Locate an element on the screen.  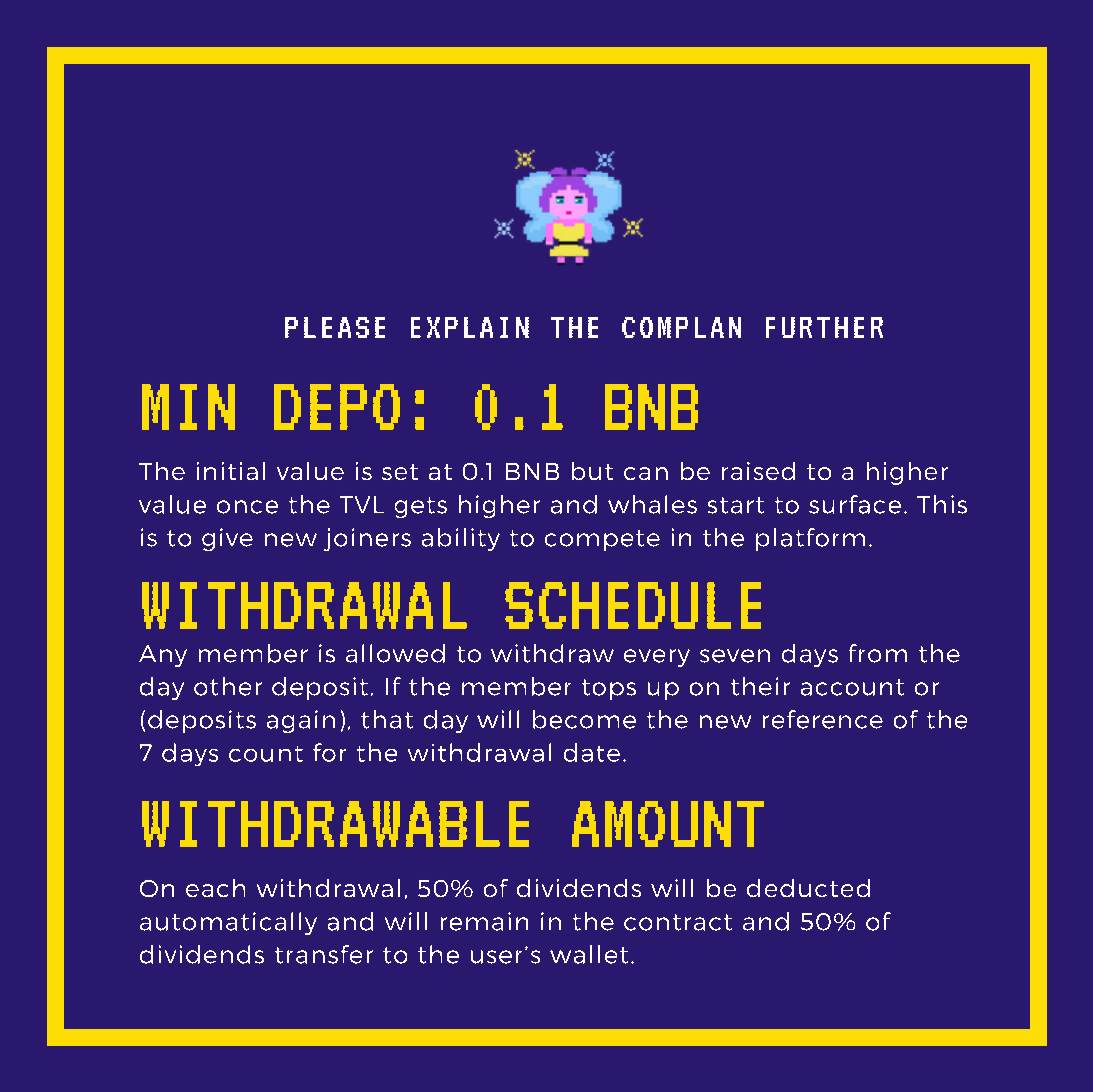
FURTHER is located at coordinates (824, 327).
